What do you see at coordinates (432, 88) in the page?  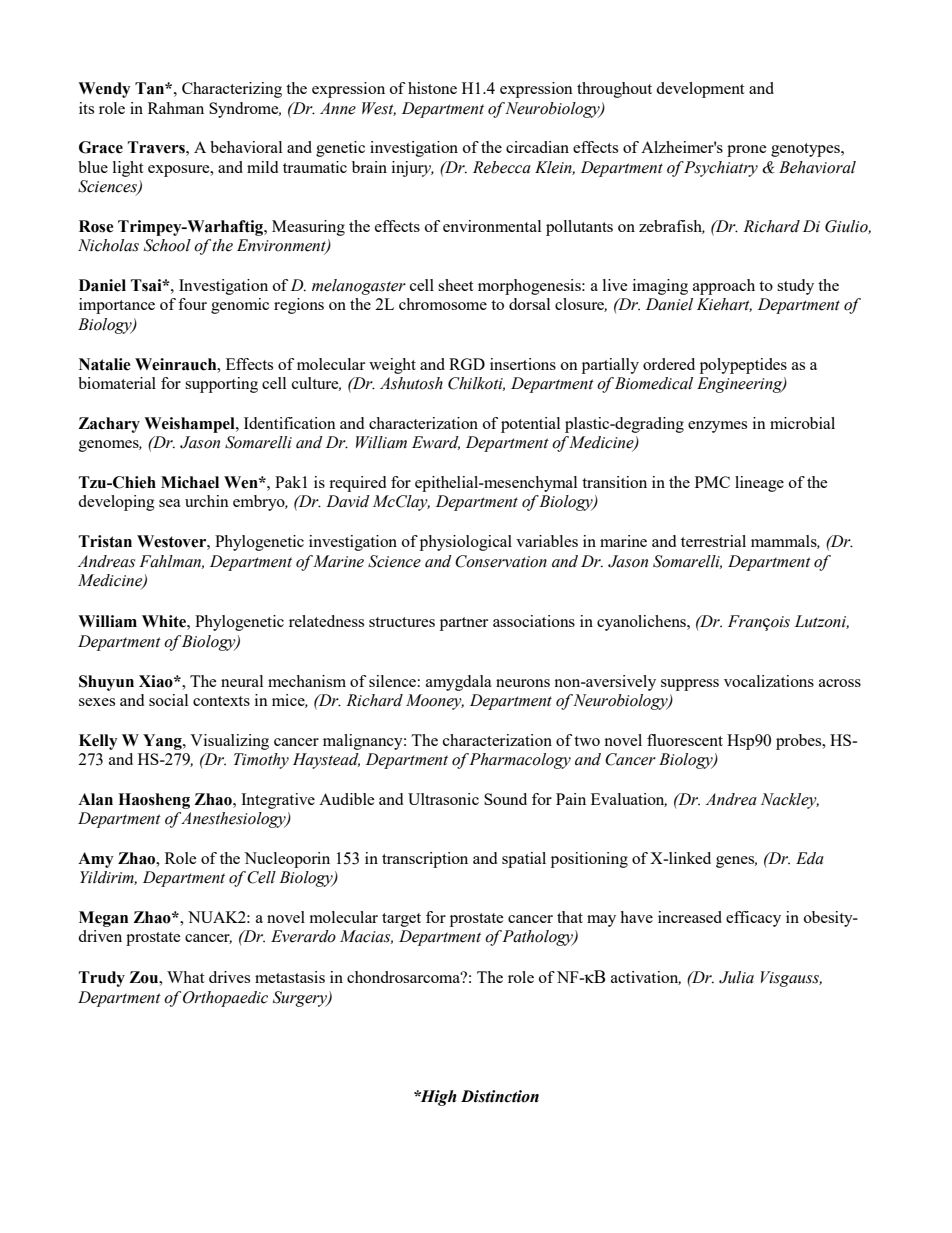 I see `histone` at bounding box center [432, 88].
